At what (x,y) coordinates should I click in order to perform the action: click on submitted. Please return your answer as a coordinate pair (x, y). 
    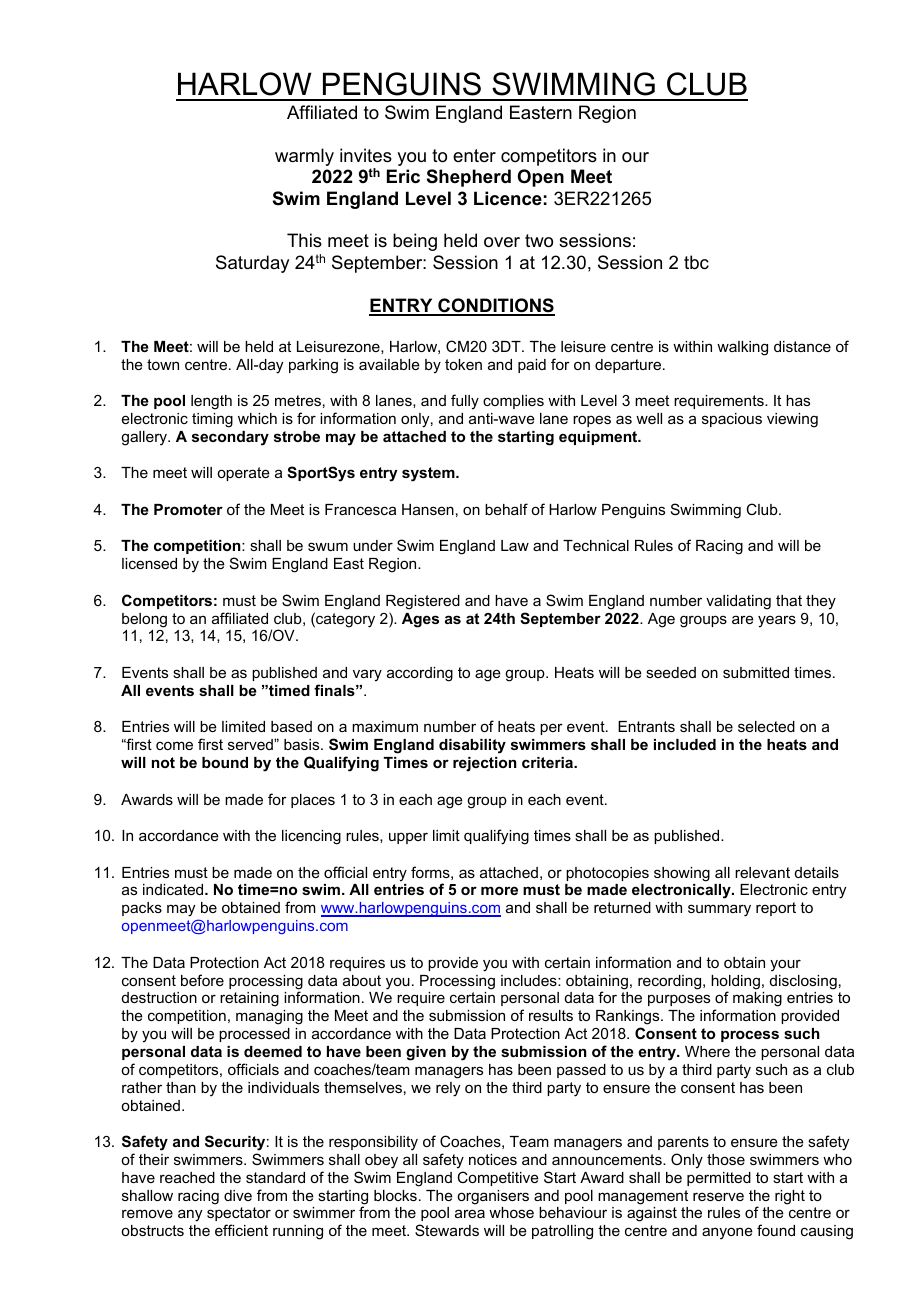
    Looking at the image, I should click on (756, 672).
